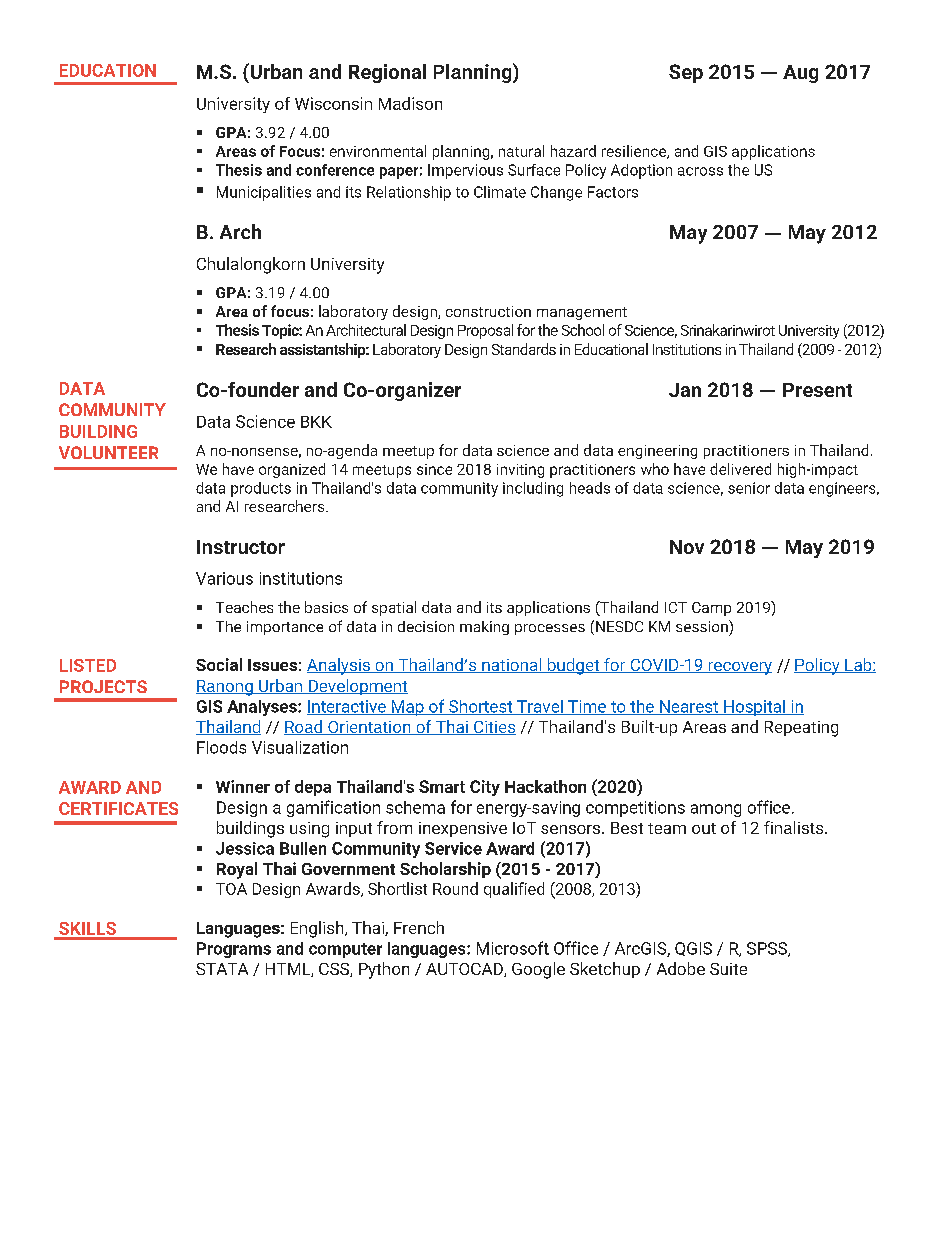 The height and width of the screenshot is (1233, 952). I want to click on since, so click(434, 469).
